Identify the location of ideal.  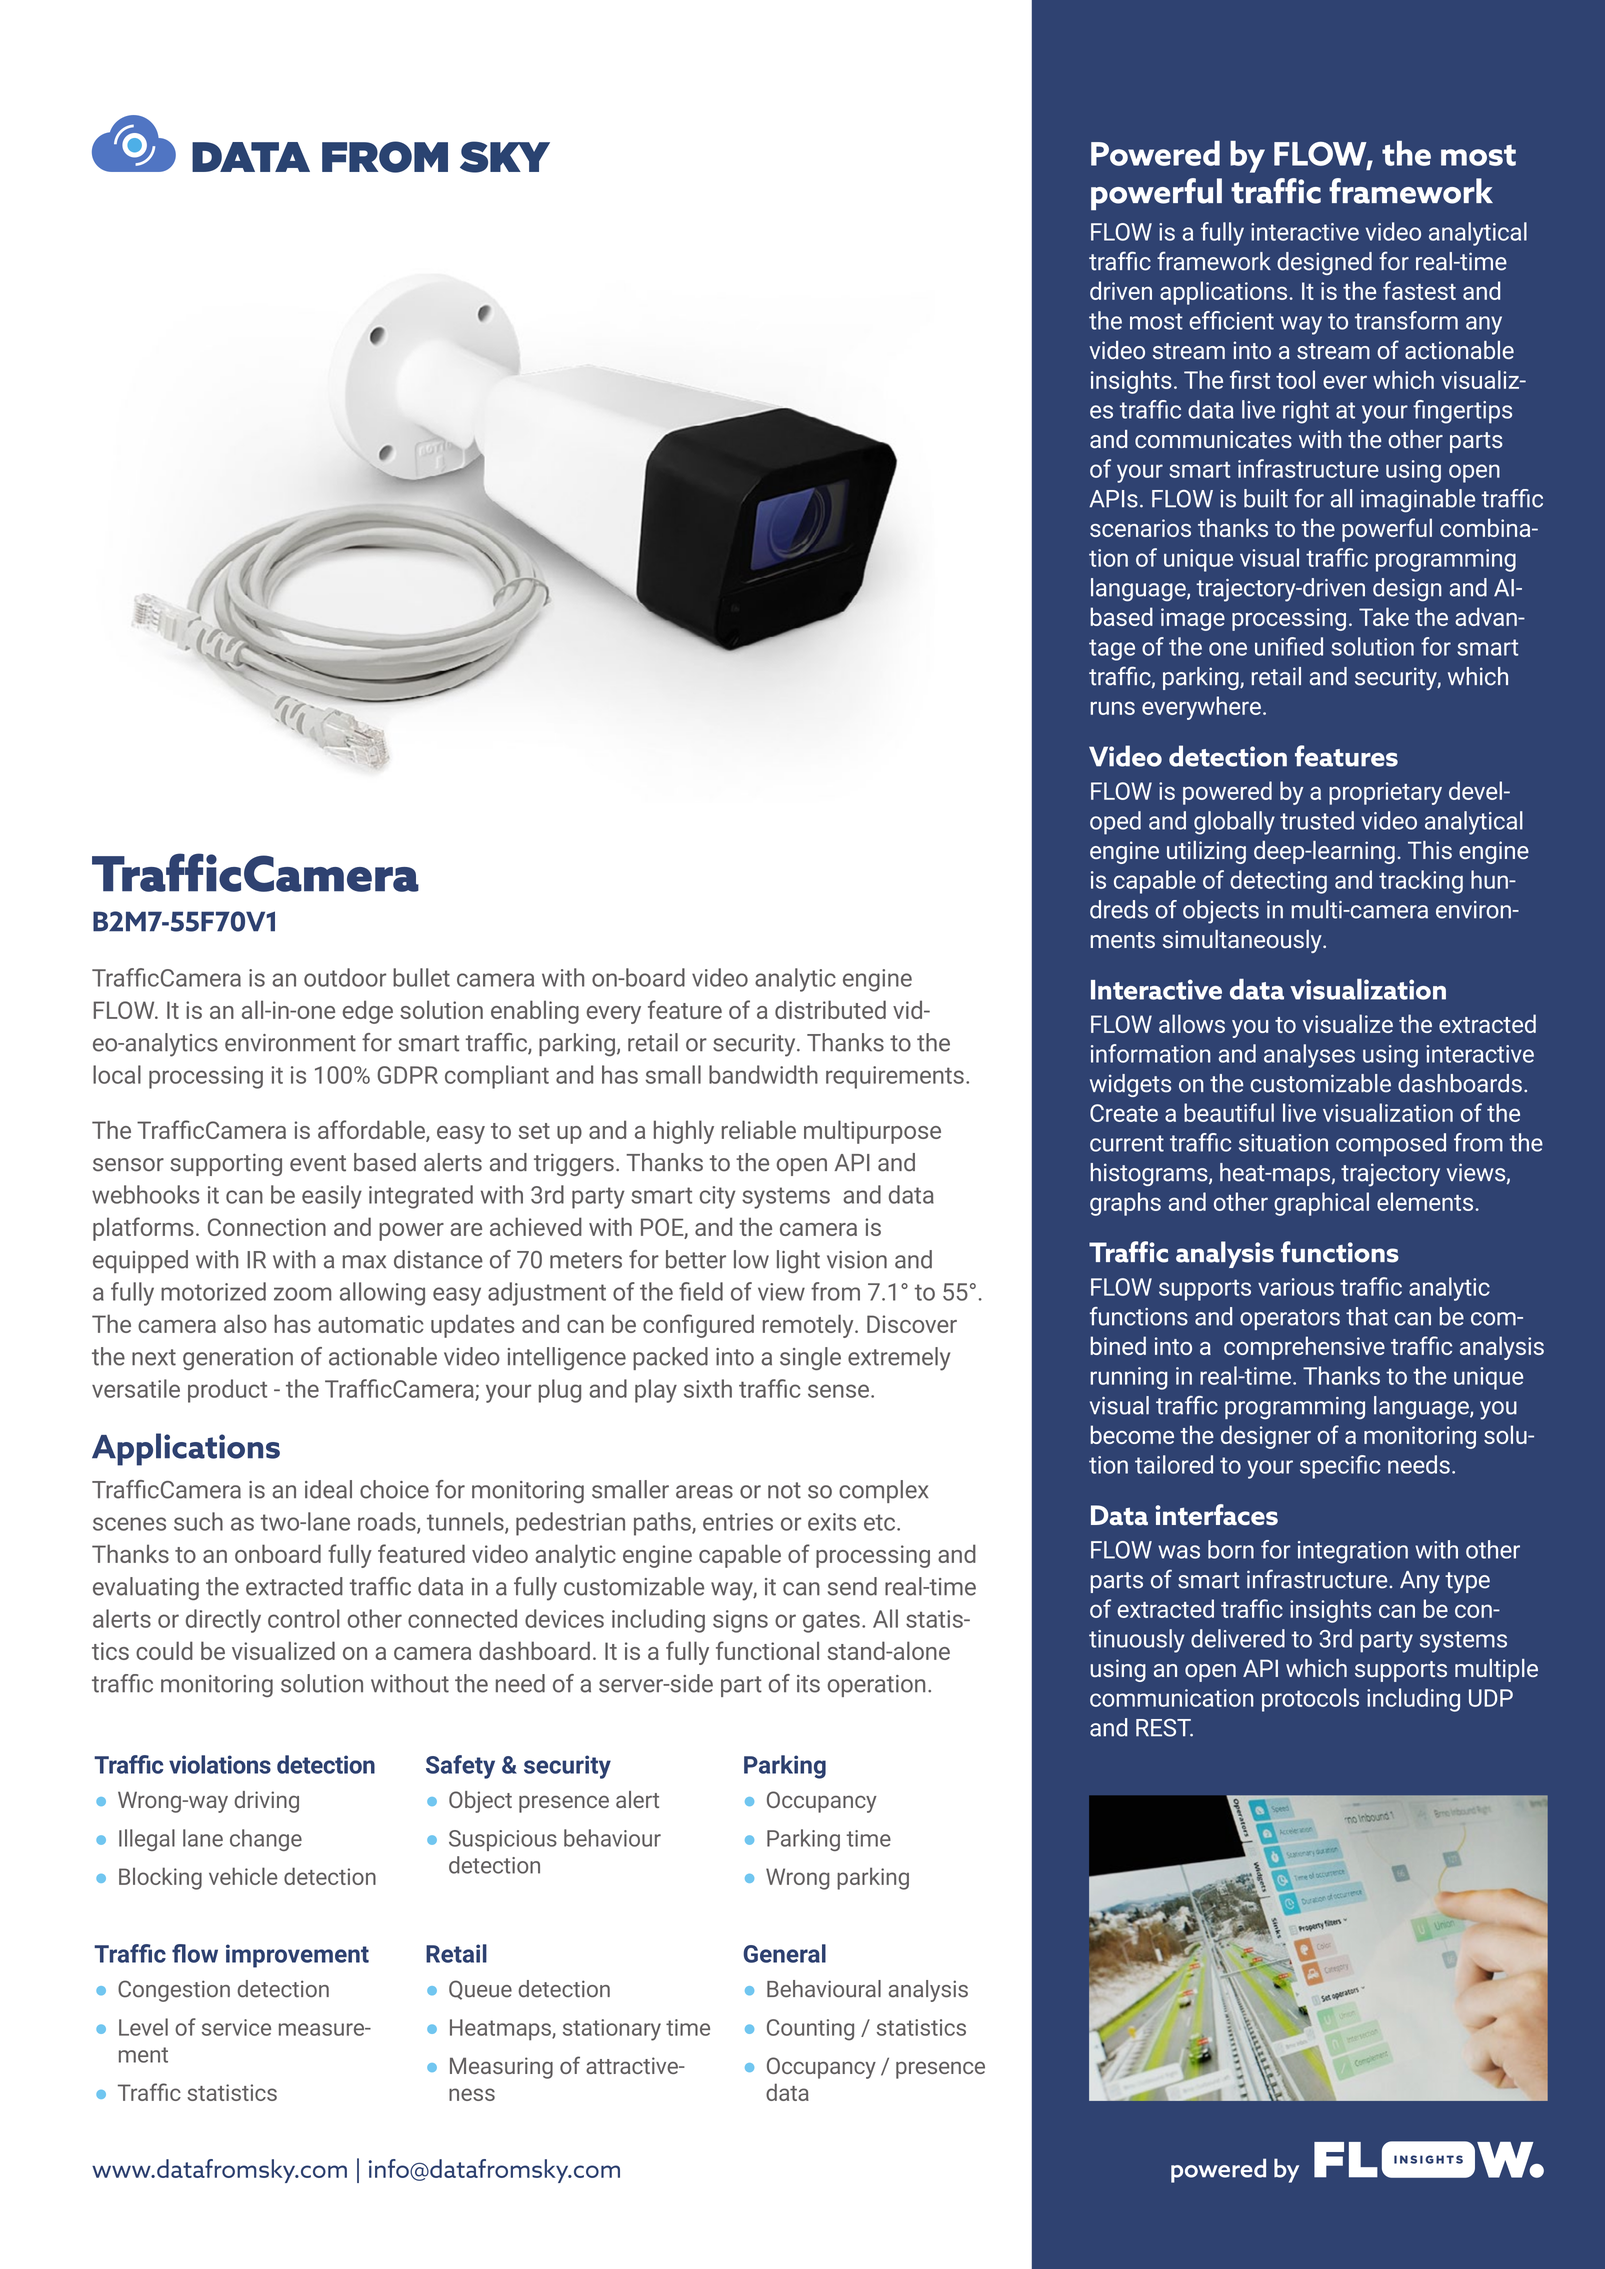
(328, 1489).
